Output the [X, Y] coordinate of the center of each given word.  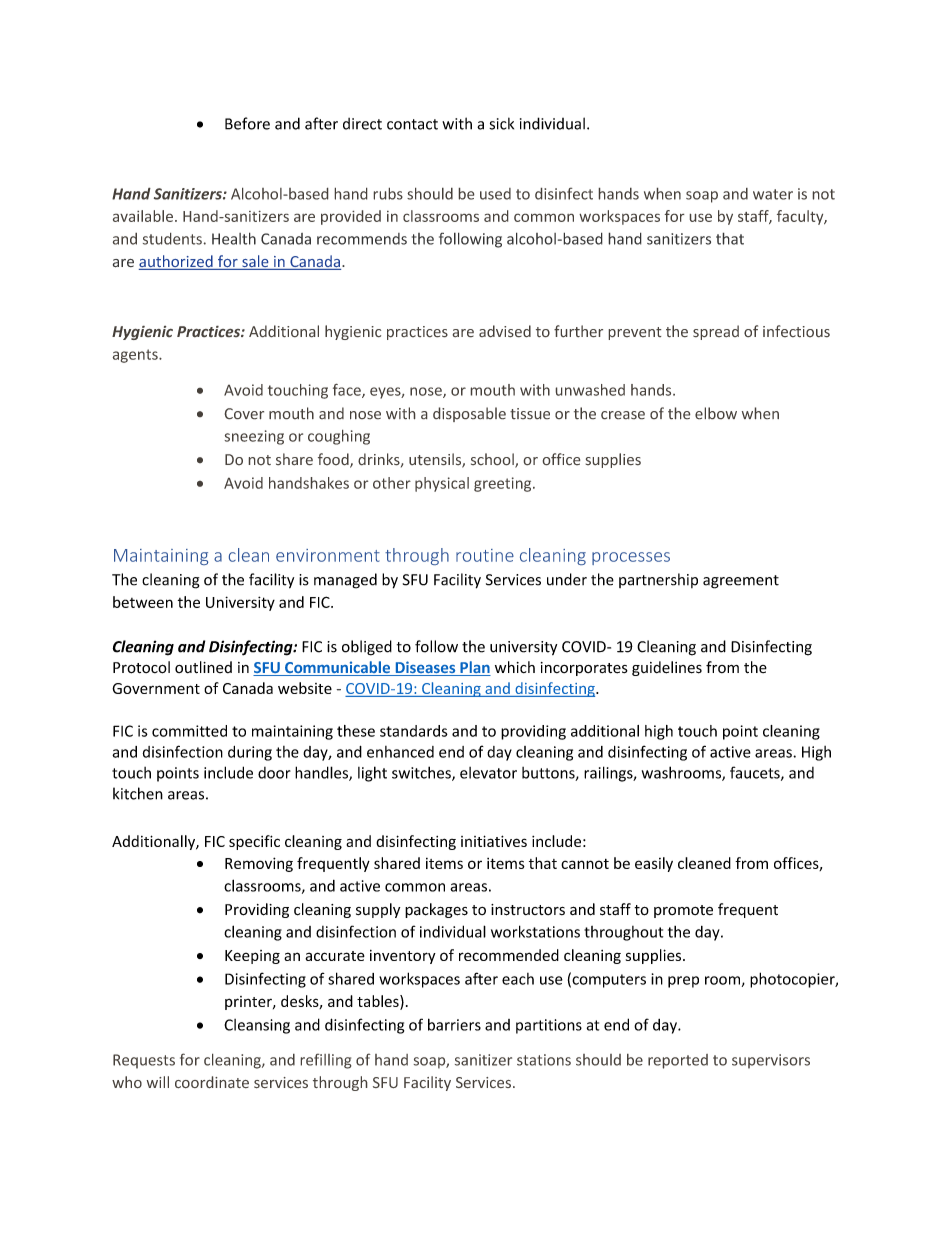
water [773, 194]
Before [247, 123]
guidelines [667, 668]
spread [716, 332]
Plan [474, 668]
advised [505, 331]
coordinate [212, 1082]
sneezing [254, 437]
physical [442, 484]
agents [136, 356]
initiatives [494, 841]
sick [501, 123]
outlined [203, 667]
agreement [741, 582]
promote [683, 911]
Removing [259, 864]
